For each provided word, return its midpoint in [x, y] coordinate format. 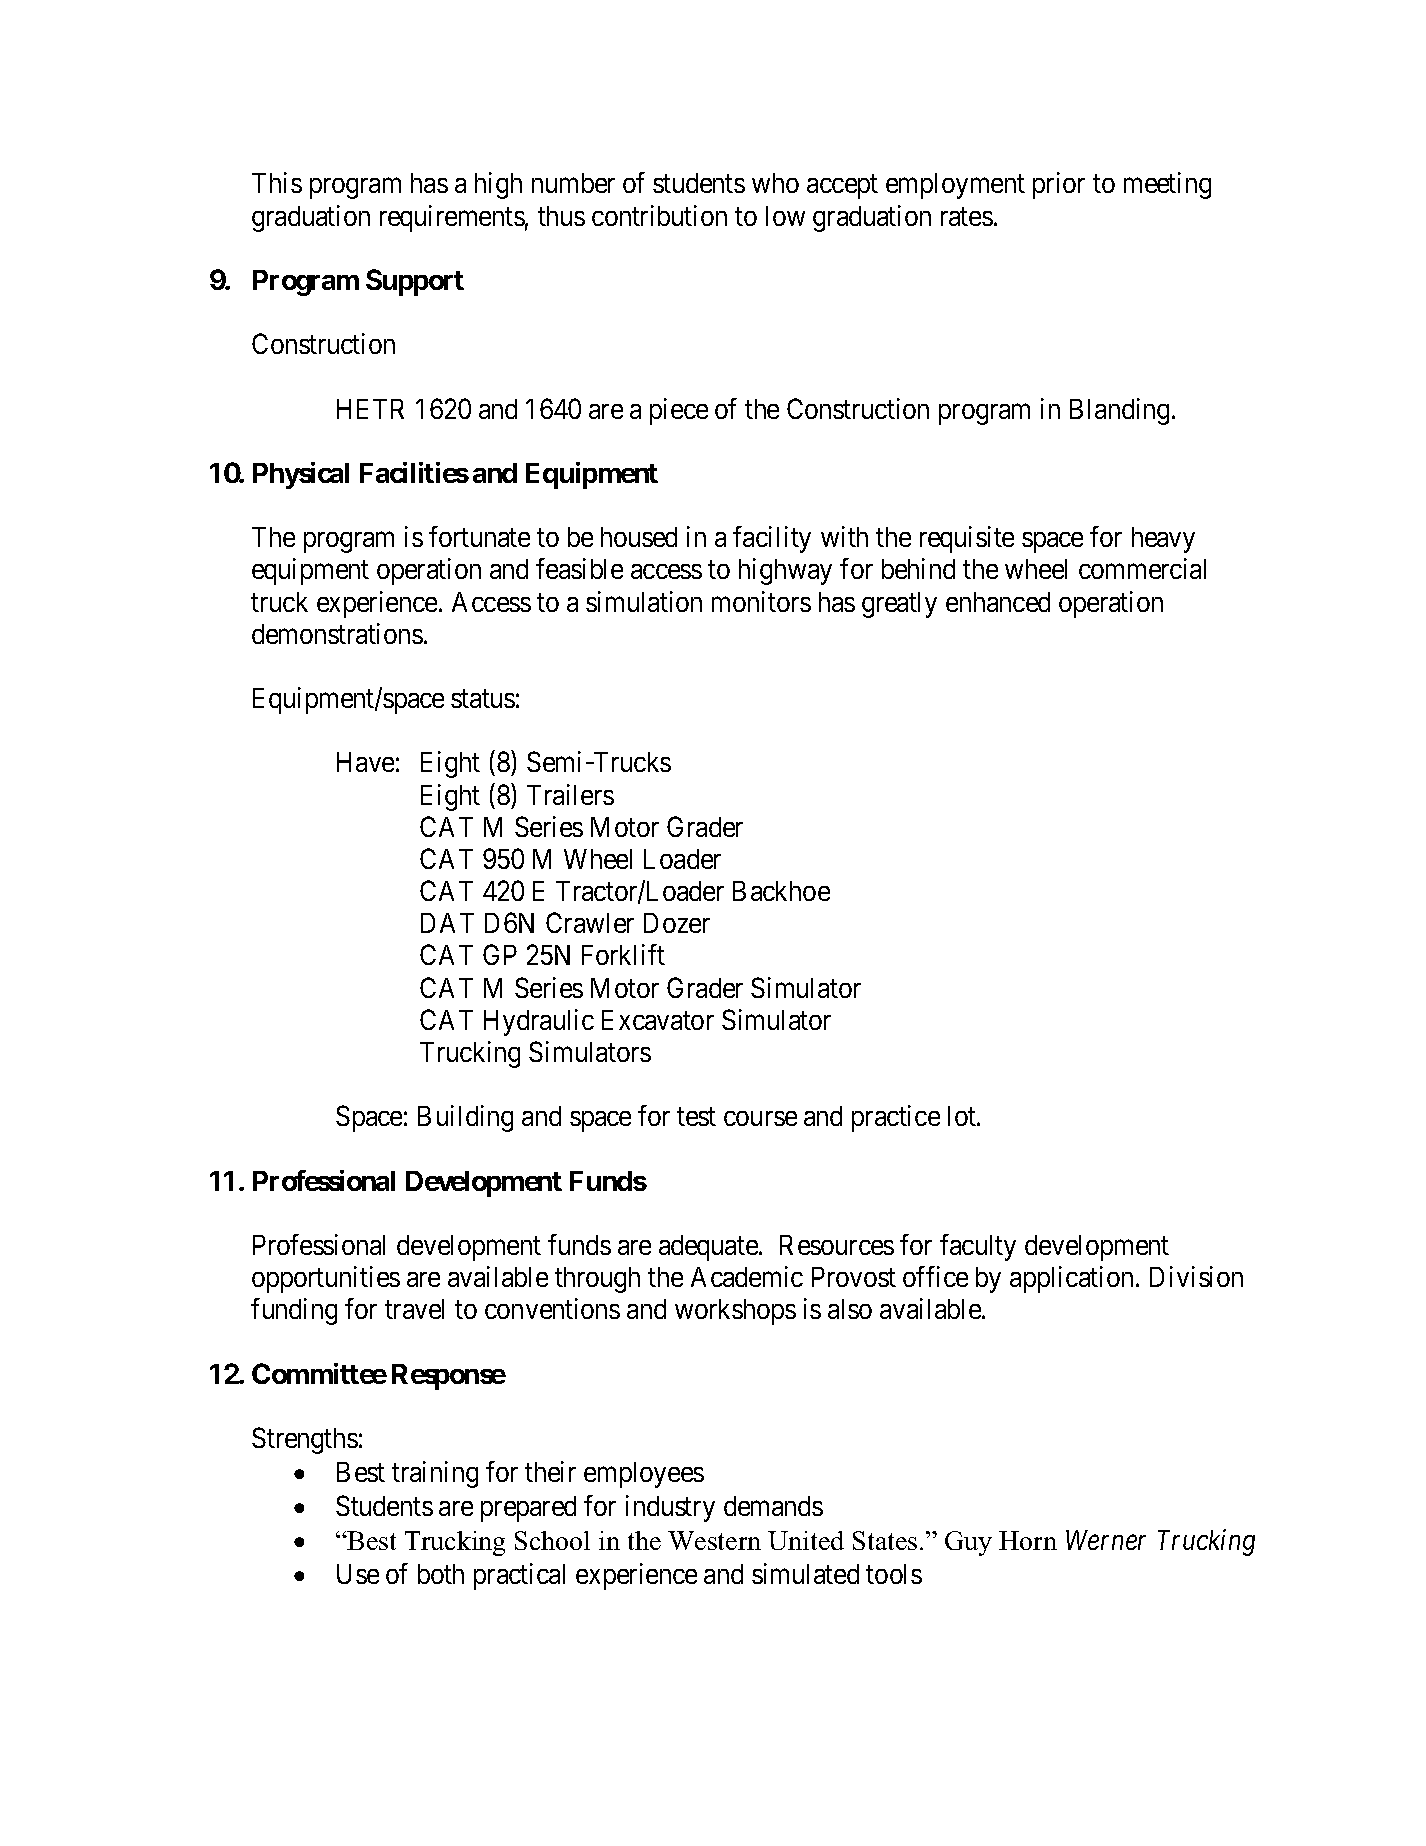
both [441, 1574]
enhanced [998, 602]
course [760, 1118]
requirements [452, 218]
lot [963, 1116]
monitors [761, 601]
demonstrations [337, 633]
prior [1059, 185]
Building [465, 1118]
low [785, 216]
